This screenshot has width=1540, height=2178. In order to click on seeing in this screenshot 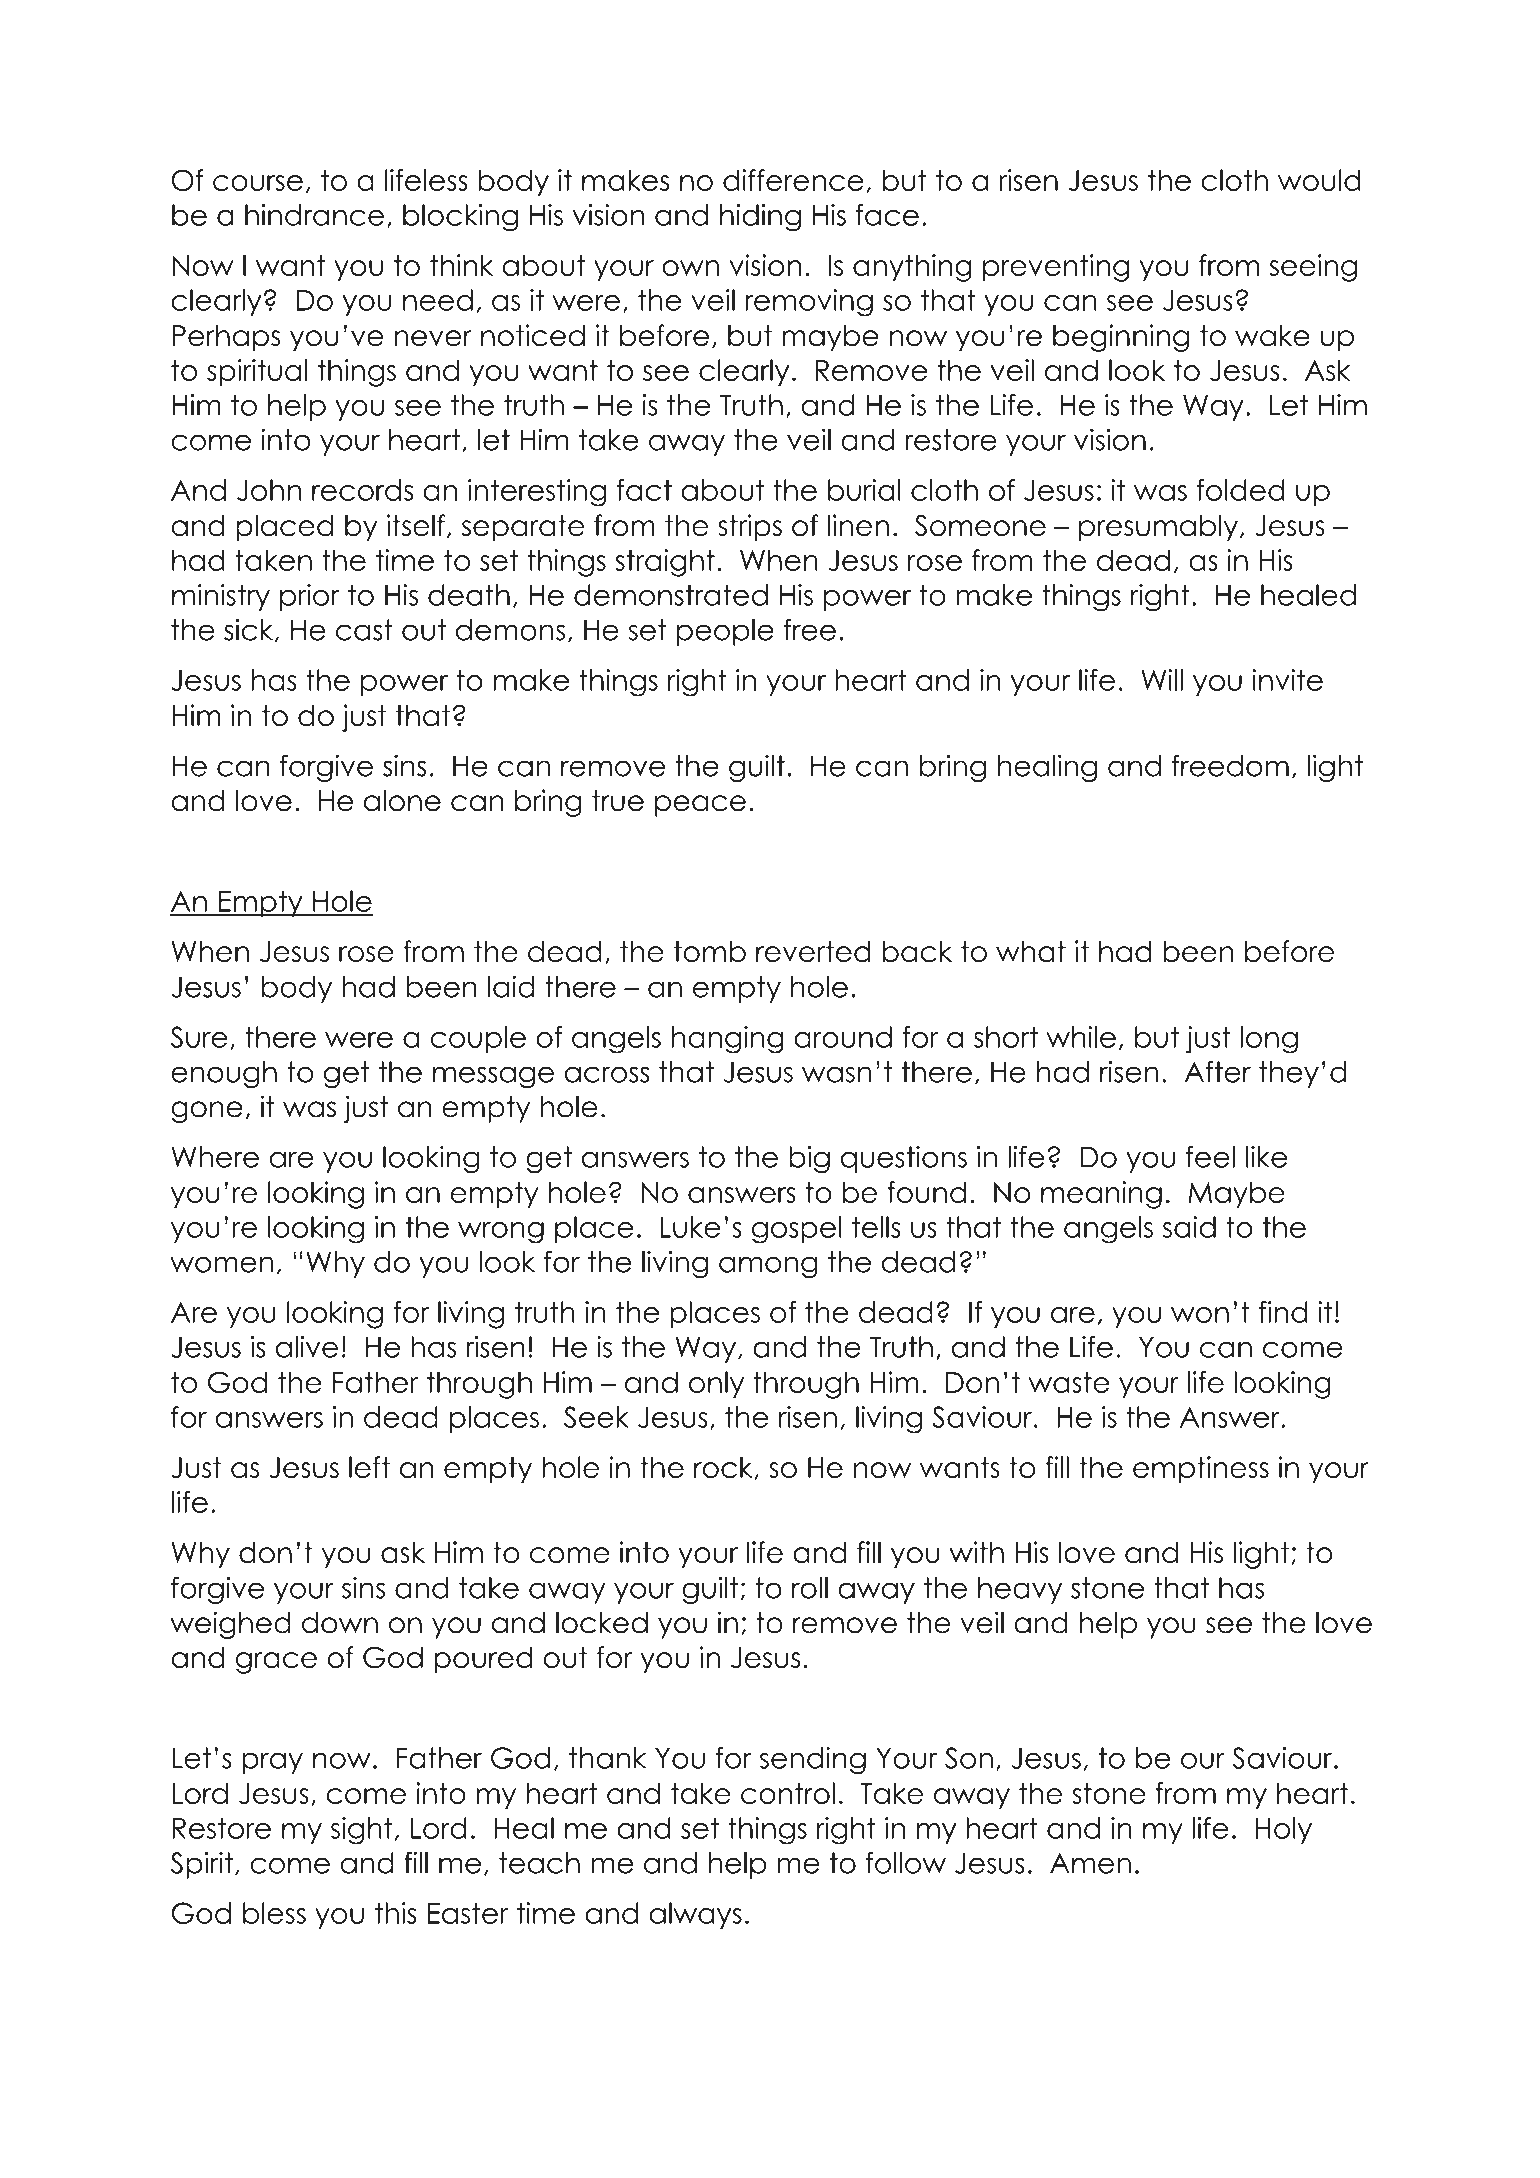, I will do `click(1313, 268)`.
